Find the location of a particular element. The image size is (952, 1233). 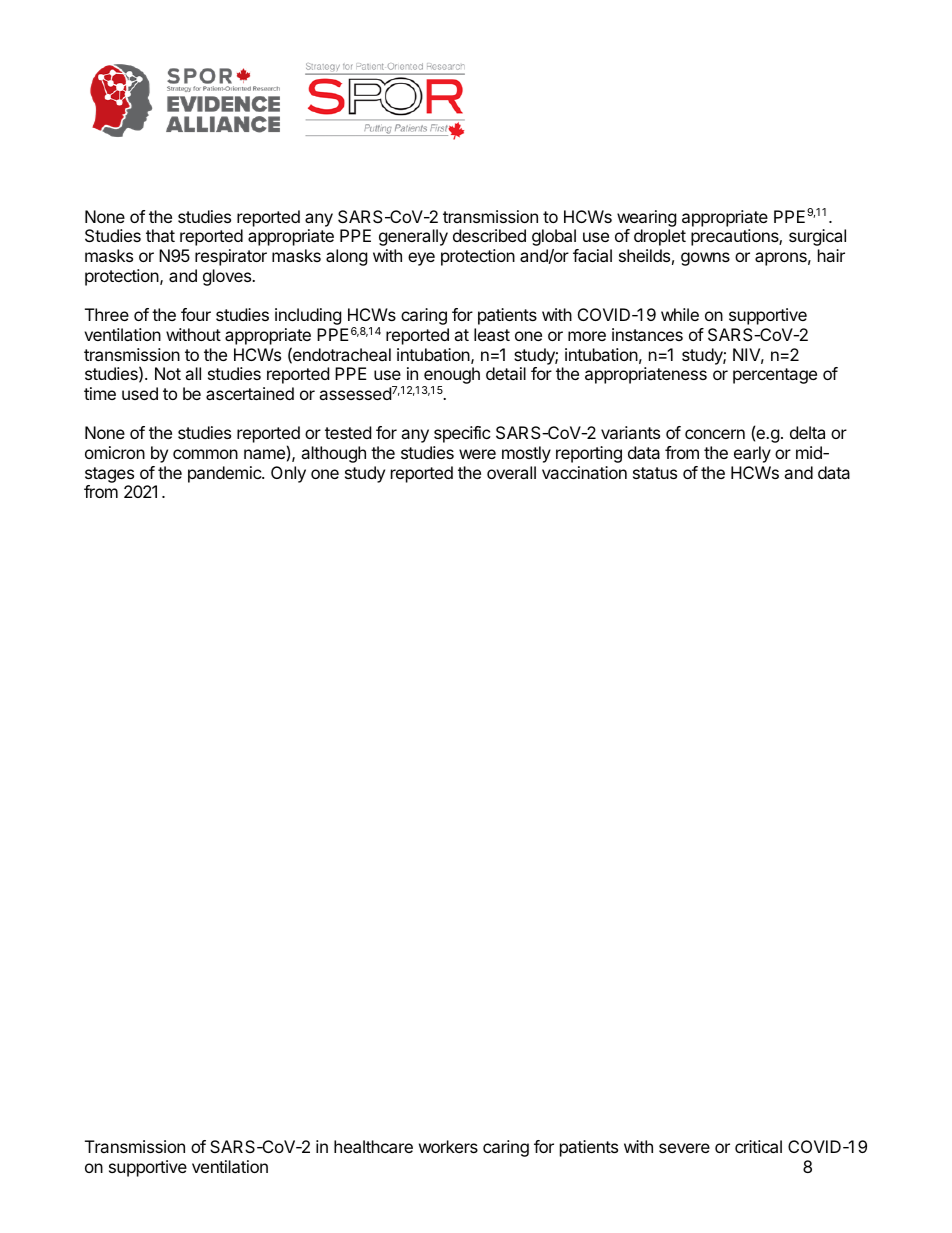

healthcare is located at coordinates (373, 1146).
